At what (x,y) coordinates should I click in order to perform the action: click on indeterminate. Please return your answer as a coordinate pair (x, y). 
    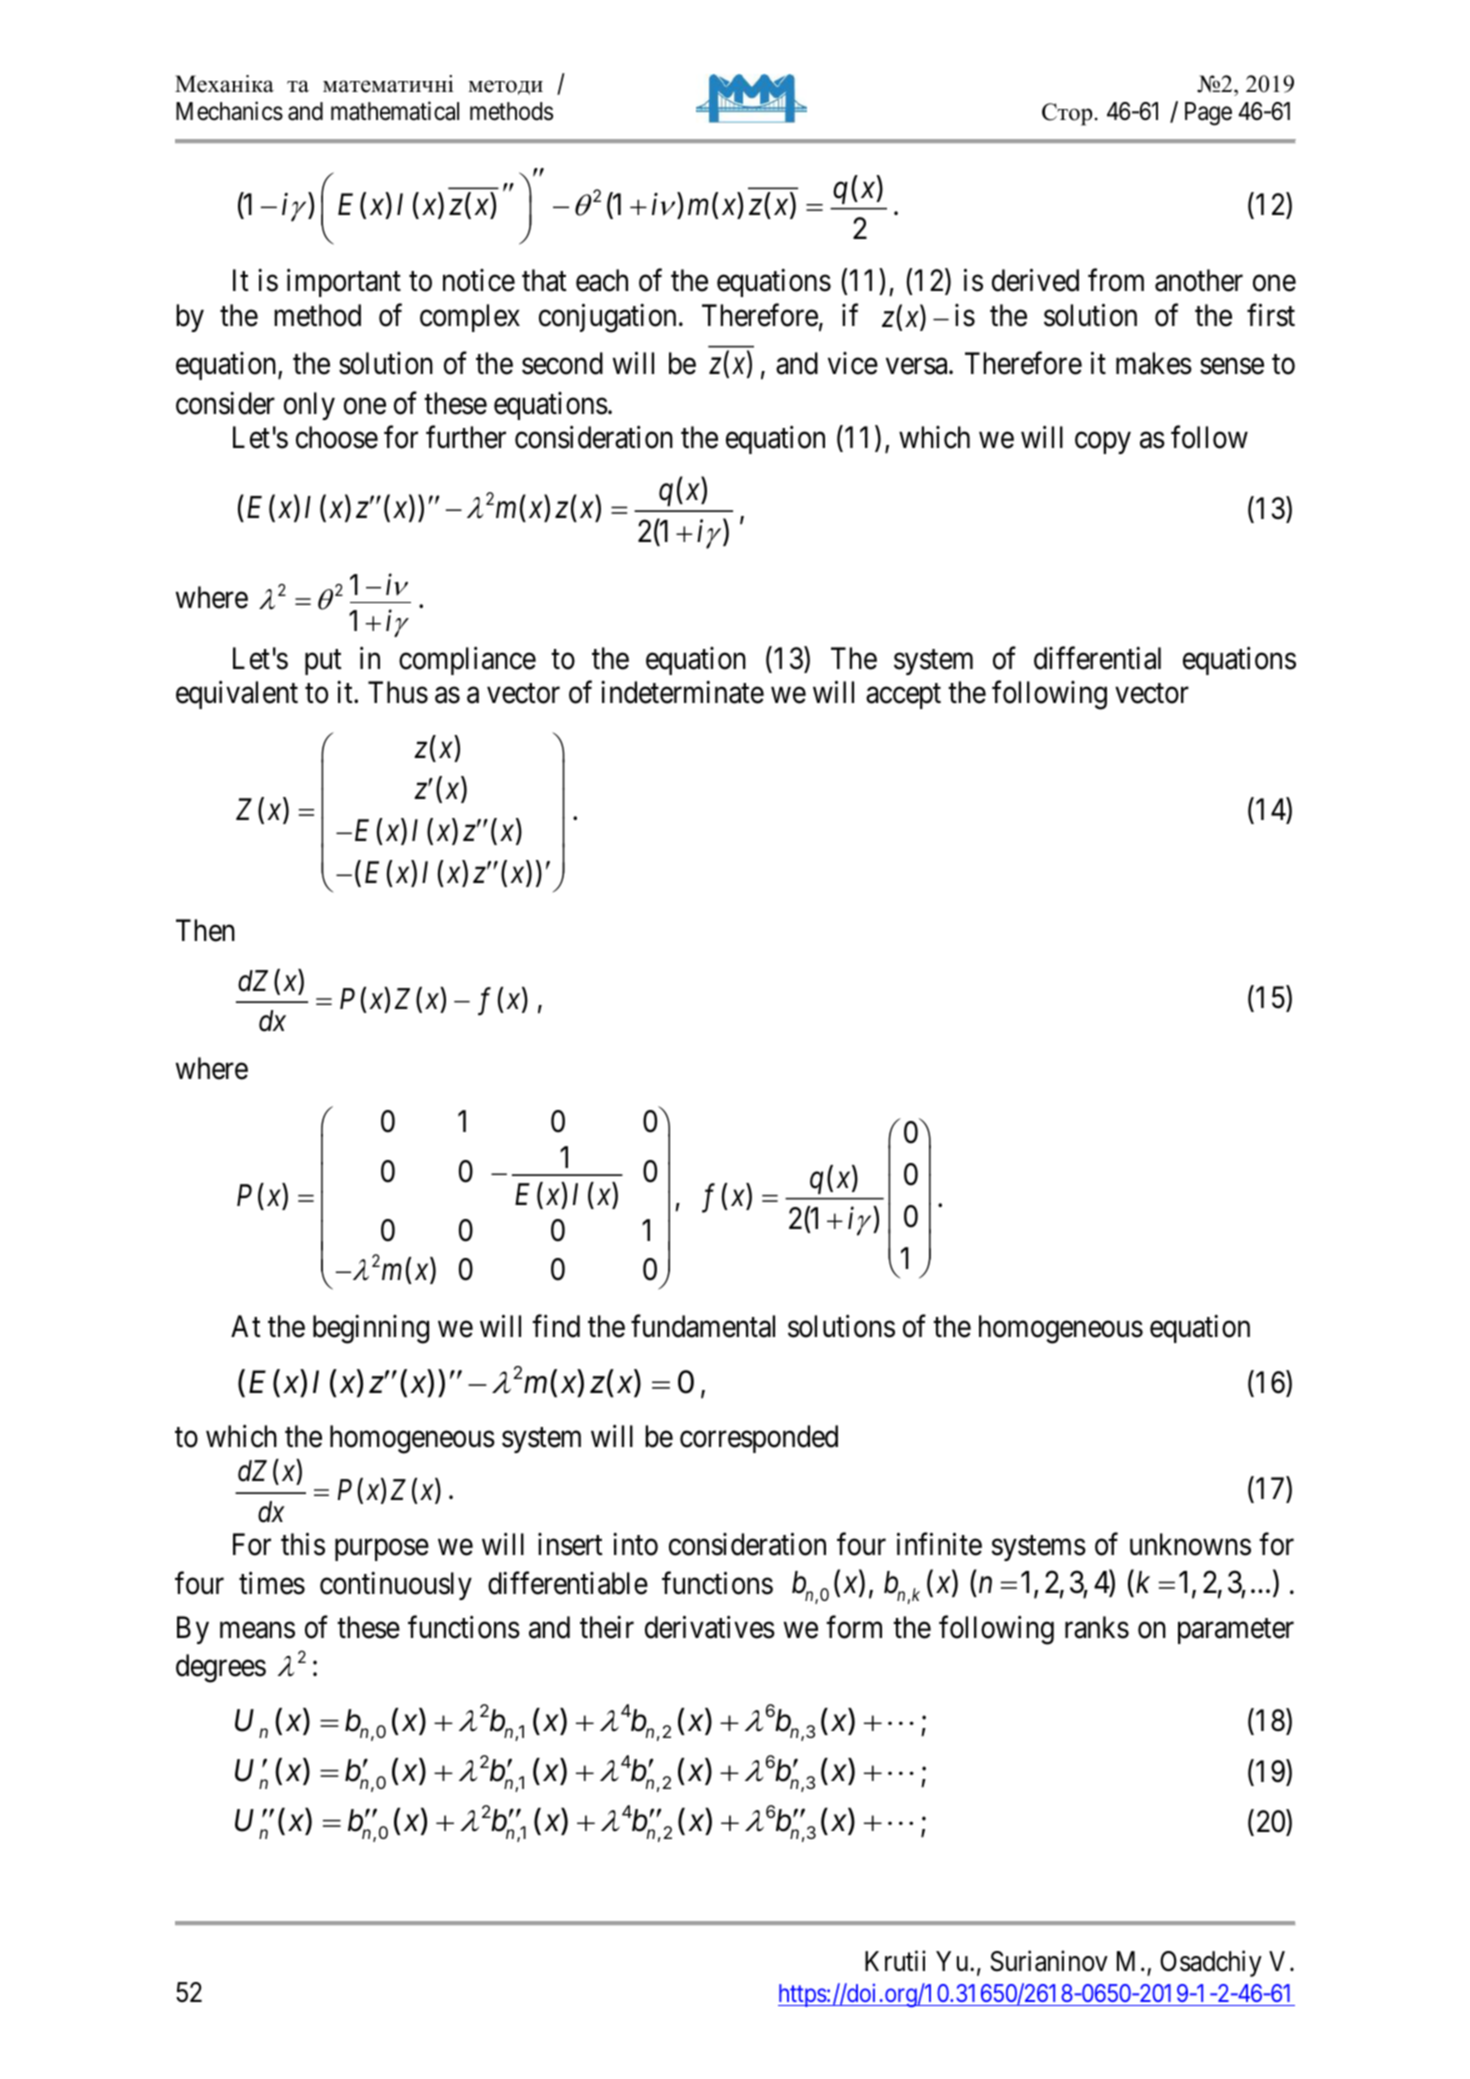
    Looking at the image, I should click on (682, 692).
